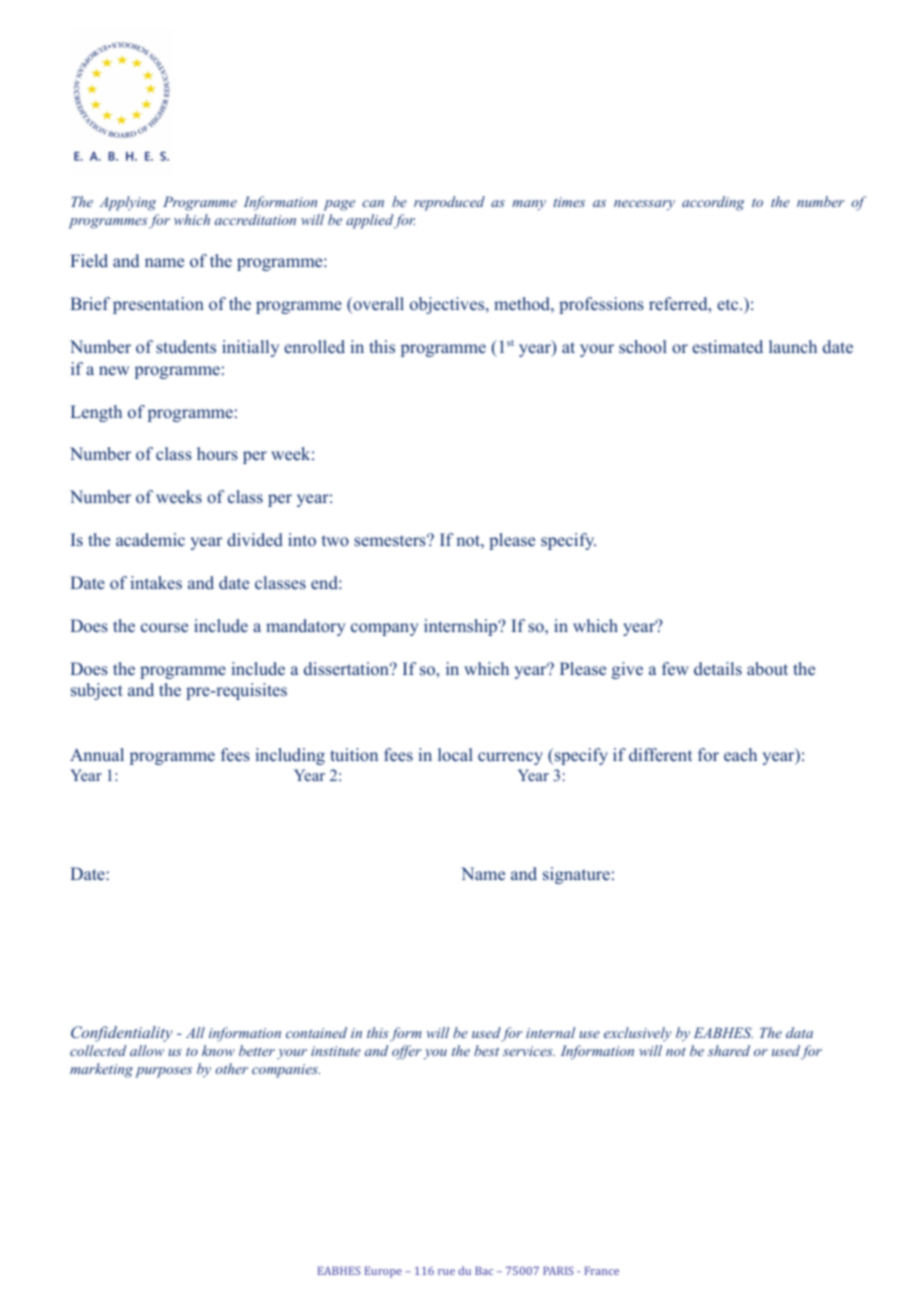 The image size is (924, 1308). What do you see at coordinates (729, 1050) in the image?
I see `shared` at bounding box center [729, 1050].
